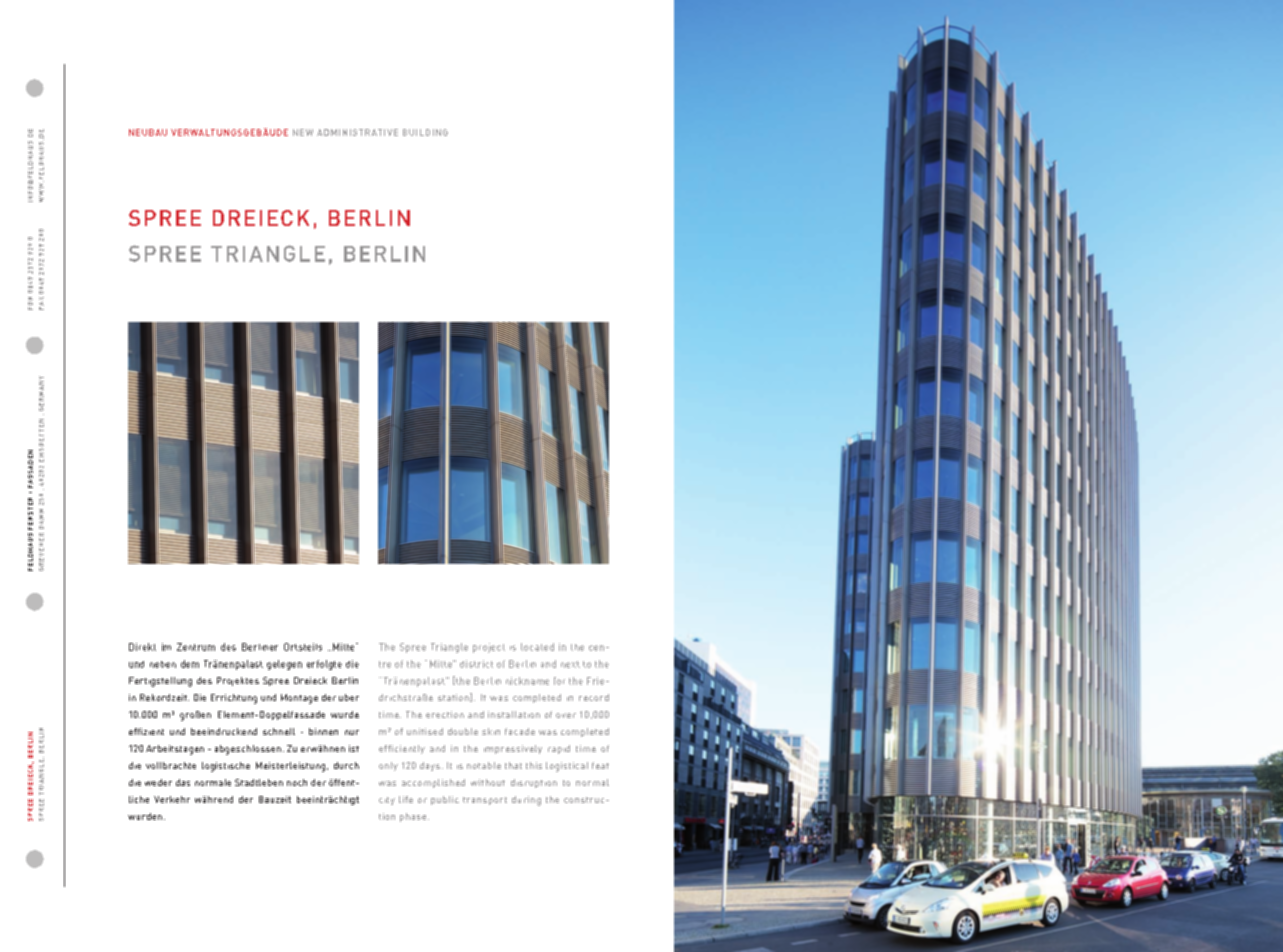 The image size is (1283, 952). I want to click on project, so click(489, 648).
